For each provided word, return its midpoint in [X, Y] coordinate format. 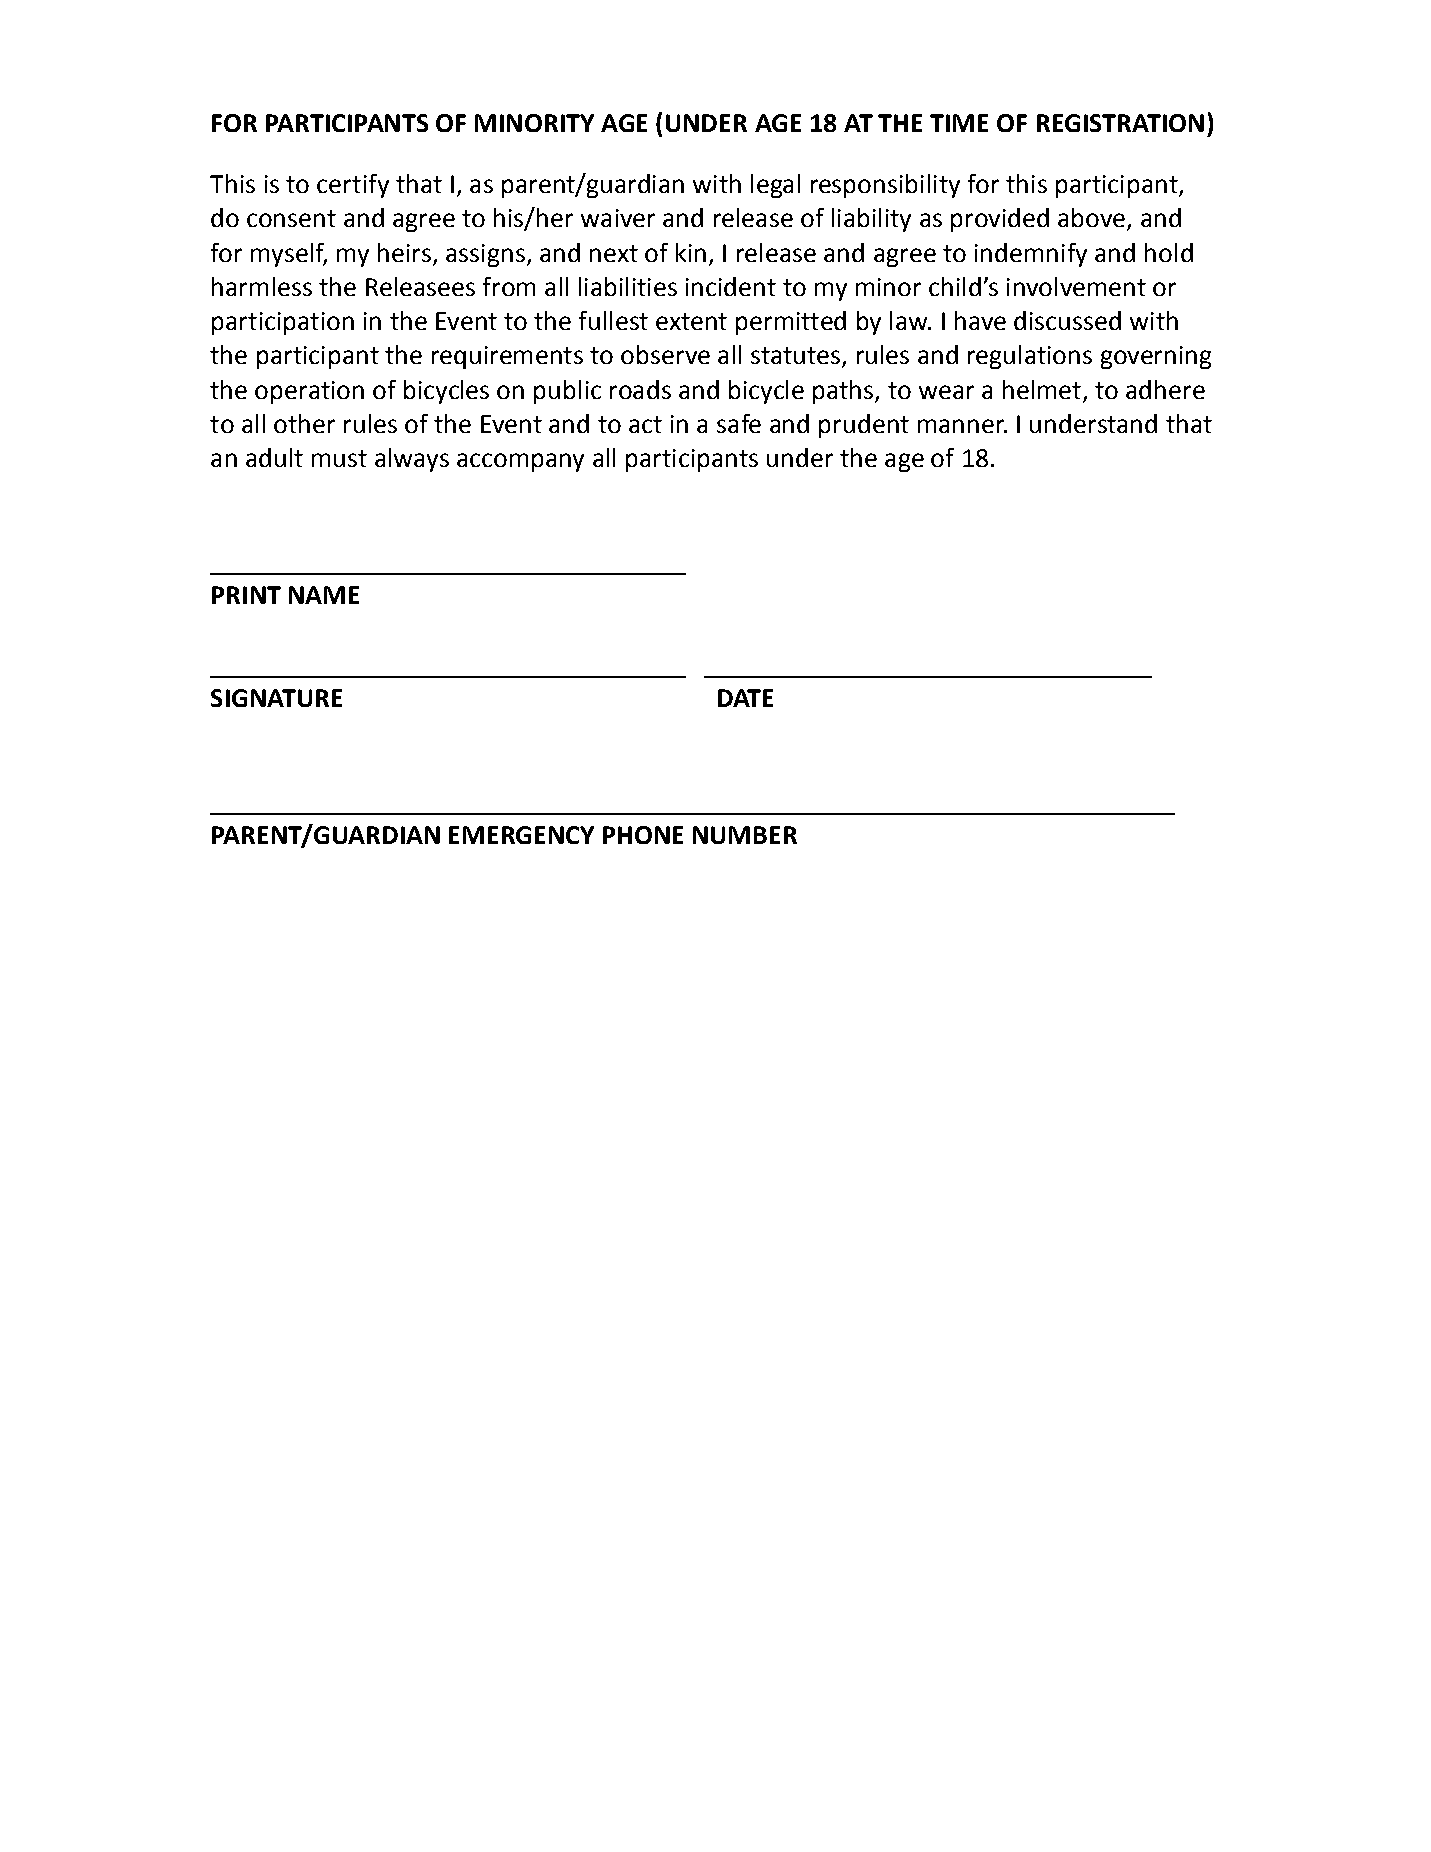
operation [309, 392]
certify [353, 186]
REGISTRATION [1120, 123]
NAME [324, 595]
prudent [864, 426]
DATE [745, 698]
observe [665, 354]
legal [775, 186]
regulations [1030, 357]
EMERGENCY [521, 835]
